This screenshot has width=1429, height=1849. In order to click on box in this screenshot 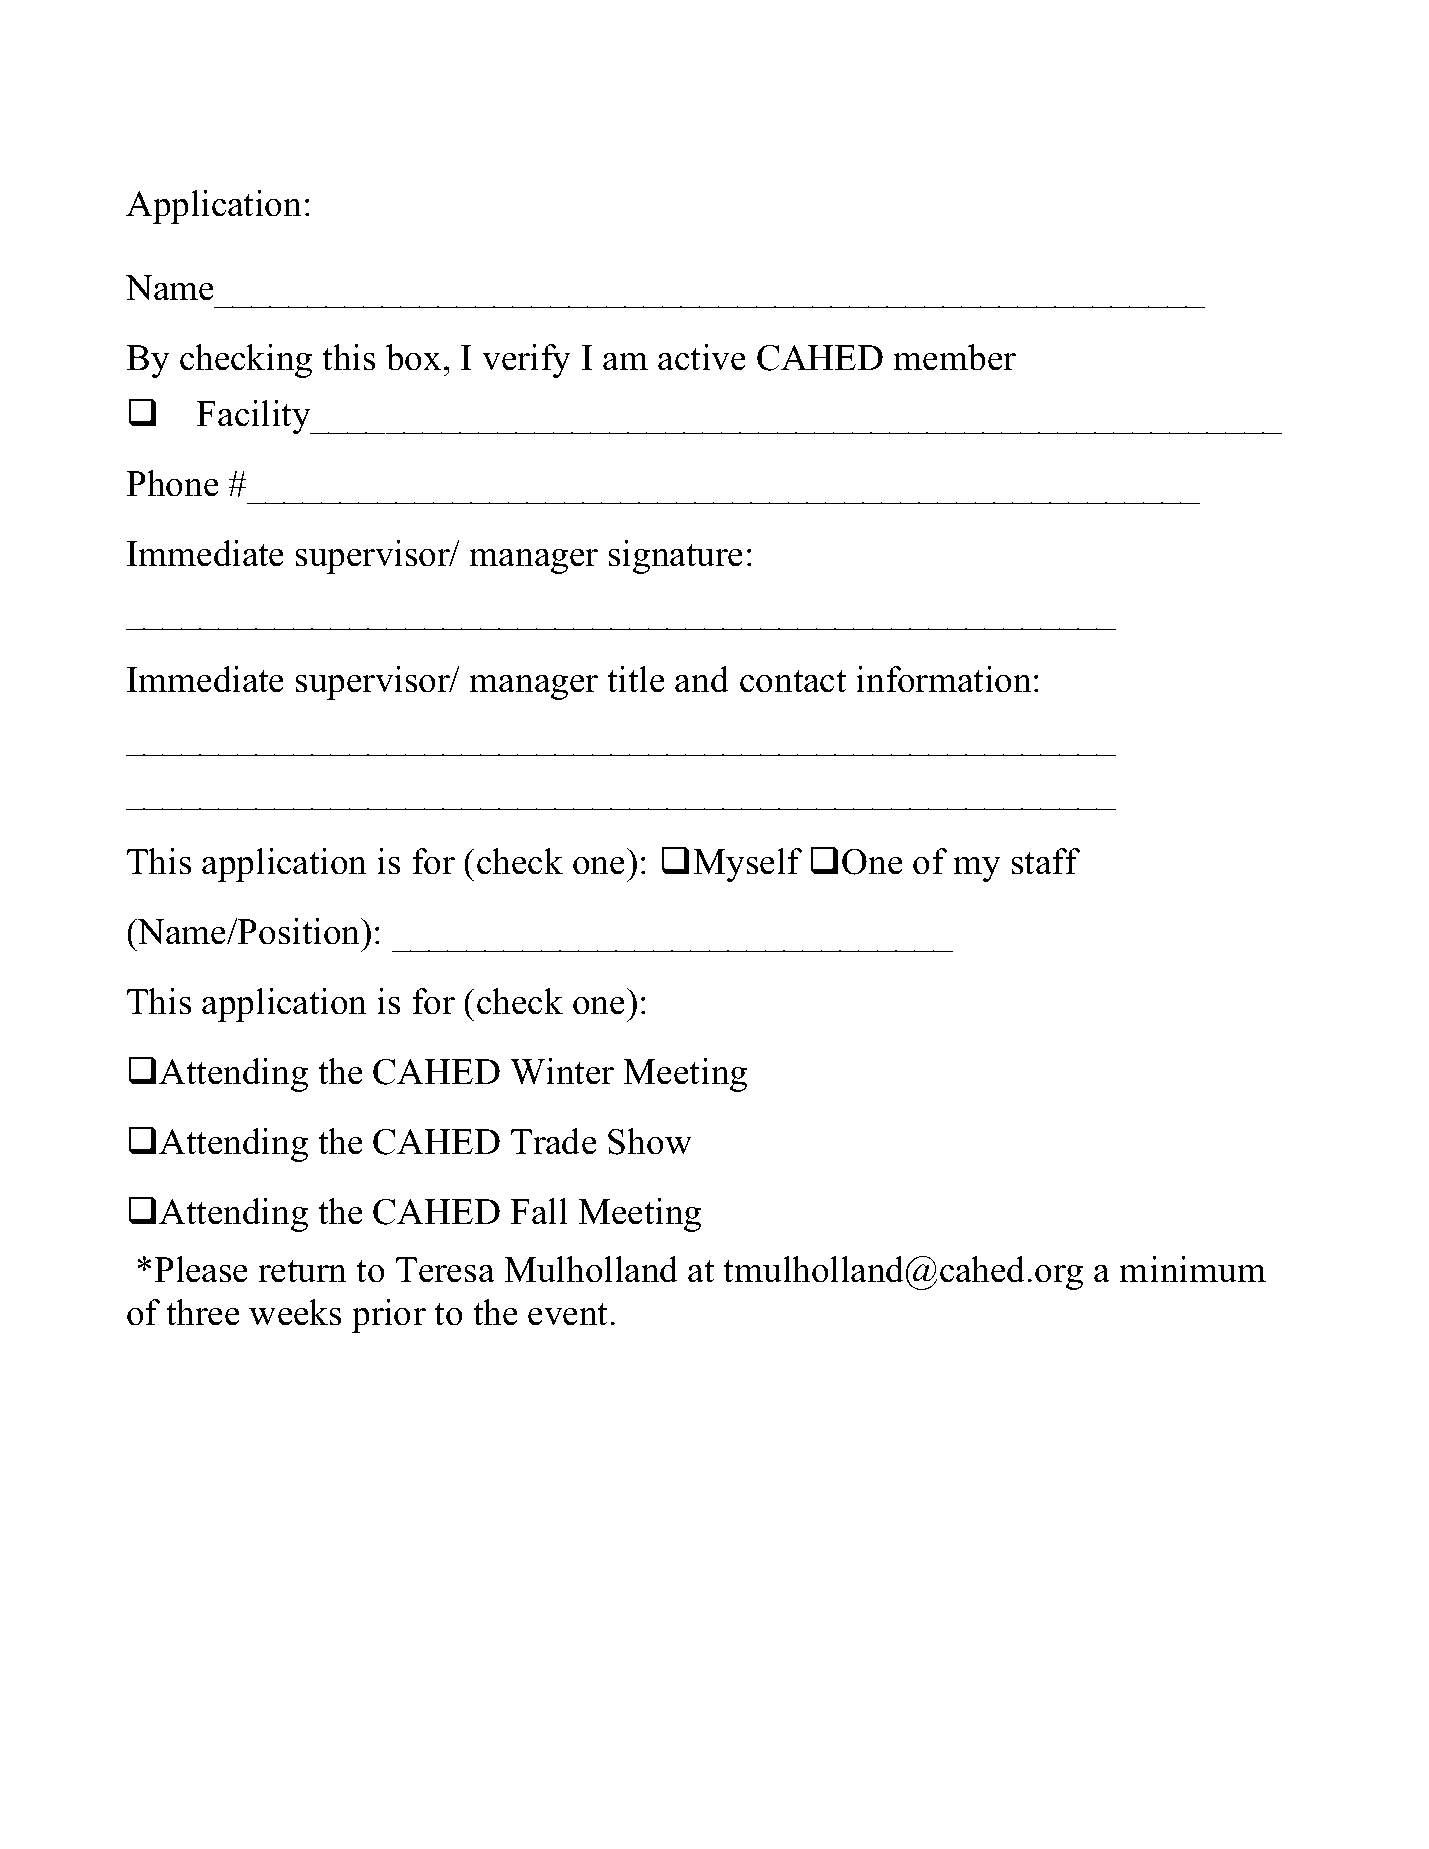, I will do `click(413, 357)`.
